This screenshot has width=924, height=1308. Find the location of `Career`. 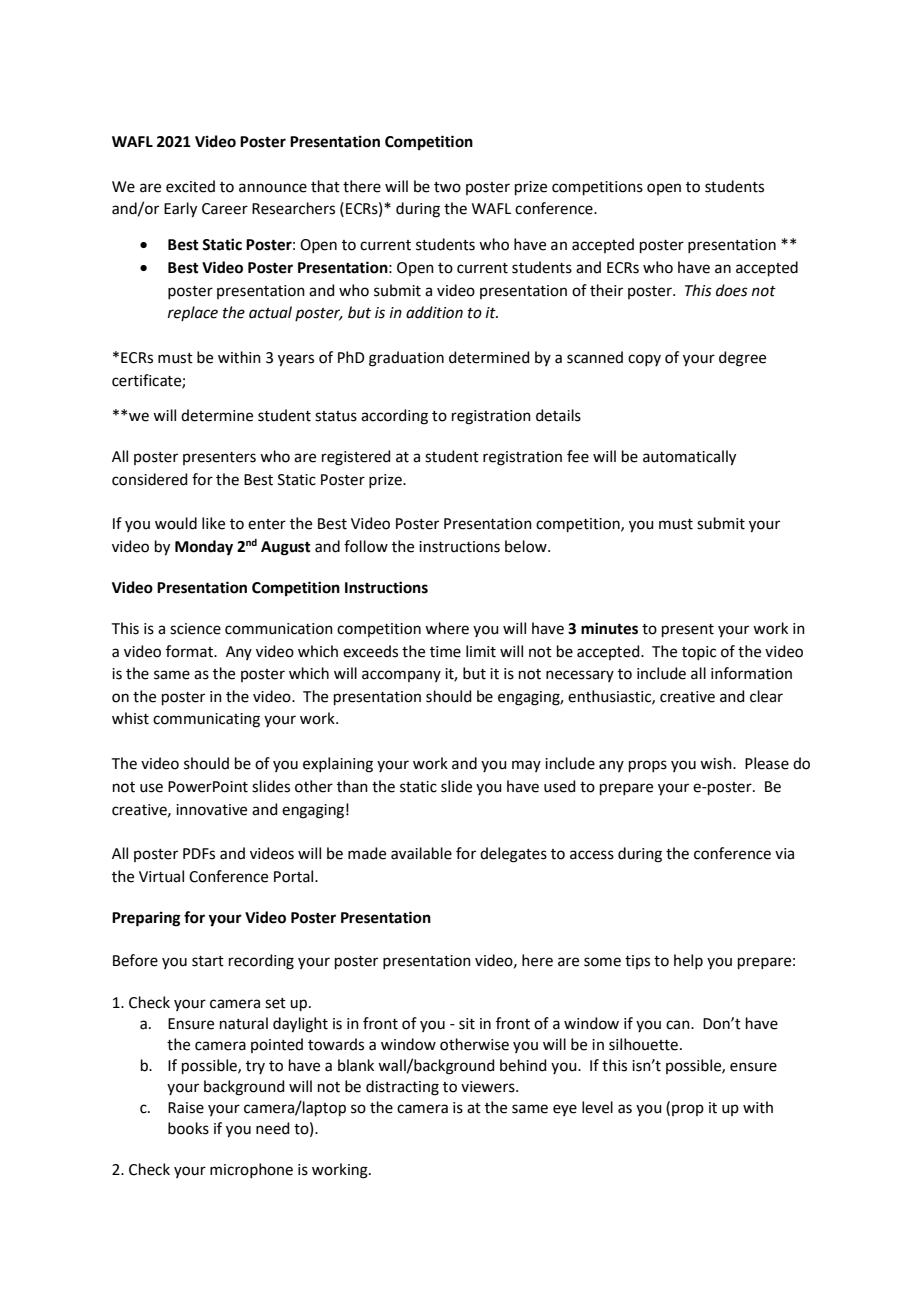

Career is located at coordinates (225, 209).
